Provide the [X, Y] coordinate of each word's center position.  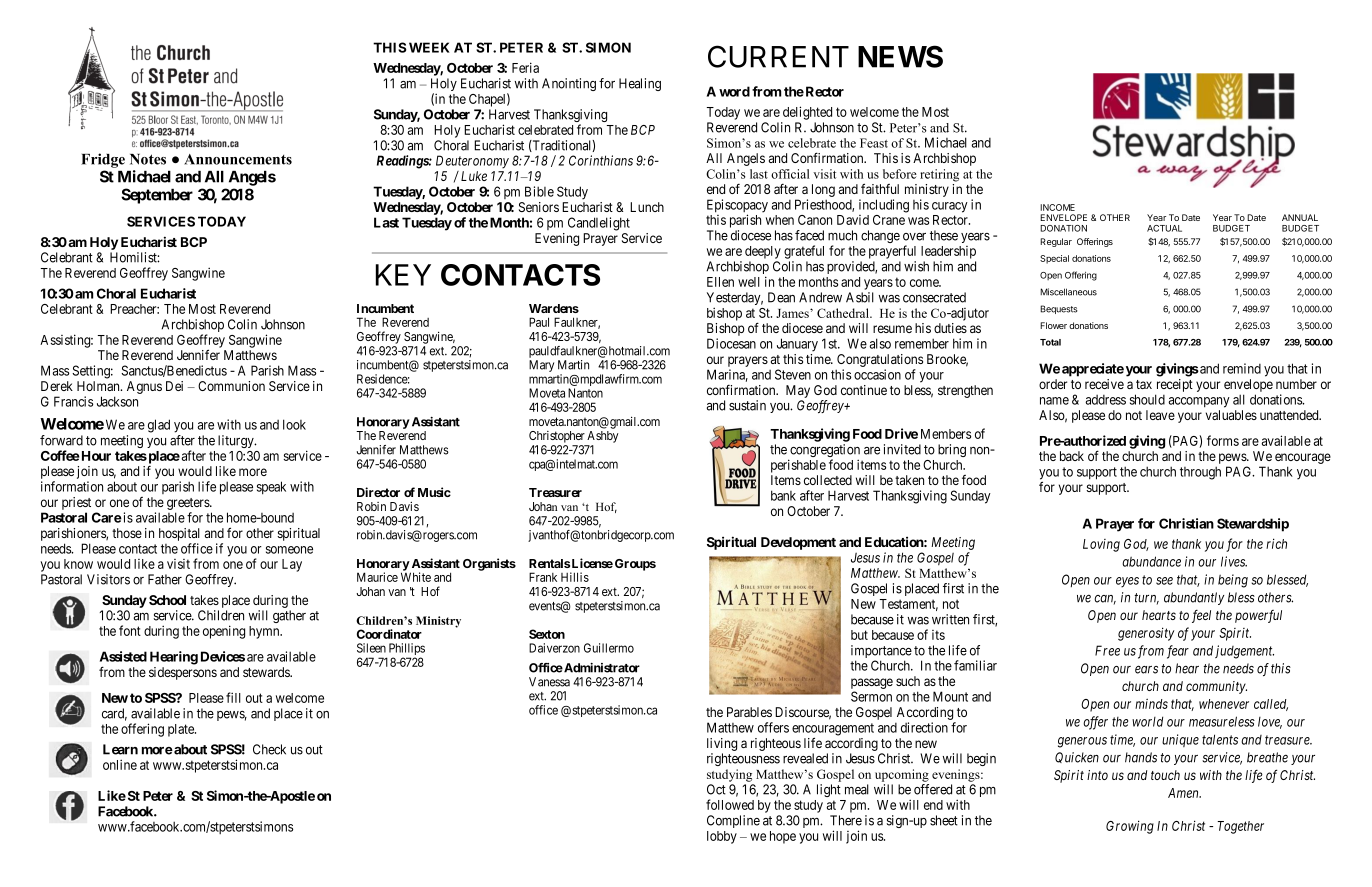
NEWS [900, 56]
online [120, 764]
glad [159, 426]
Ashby [603, 437]
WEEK [429, 47]
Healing [640, 84]
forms [1223, 440]
